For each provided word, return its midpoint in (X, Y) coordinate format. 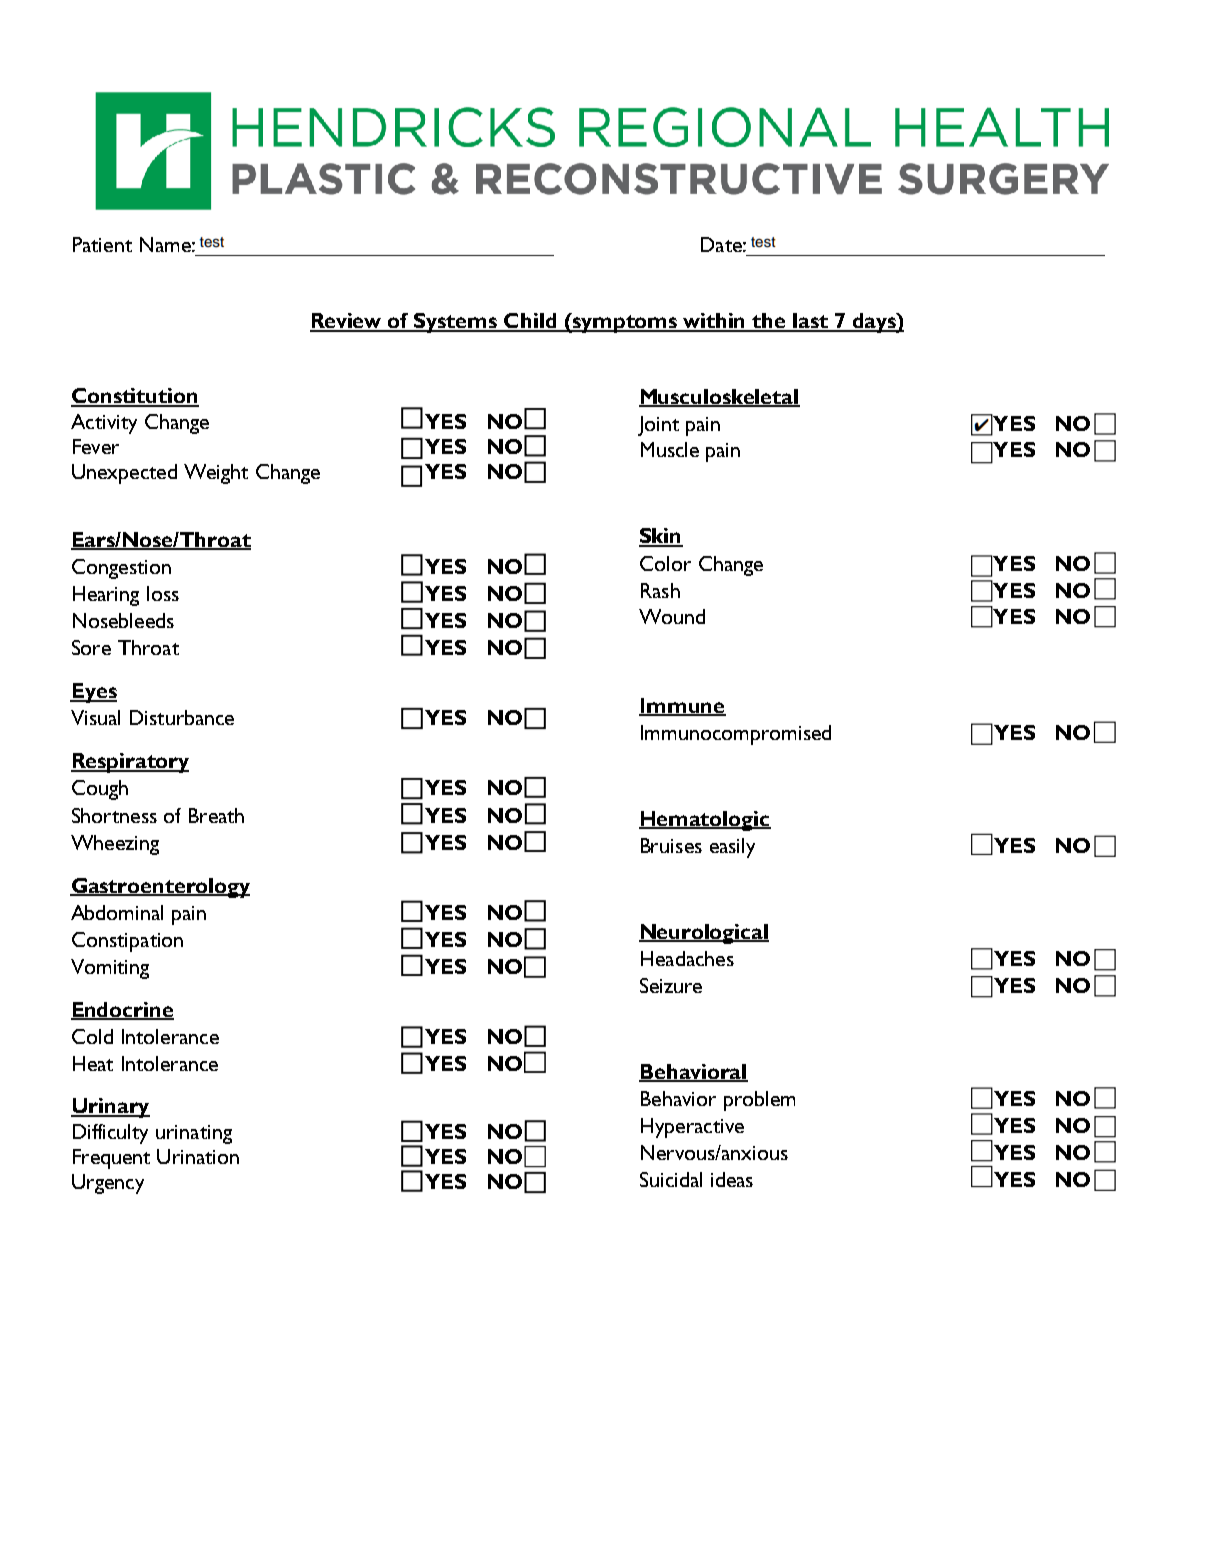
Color (665, 563)
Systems (456, 323)
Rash (660, 590)
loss (163, 593)
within (715, 322)
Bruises (671, 845)
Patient (102, 244)
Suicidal (671, 1179)
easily (732, 848)
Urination (198, 1156)
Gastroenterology (160, 888)
